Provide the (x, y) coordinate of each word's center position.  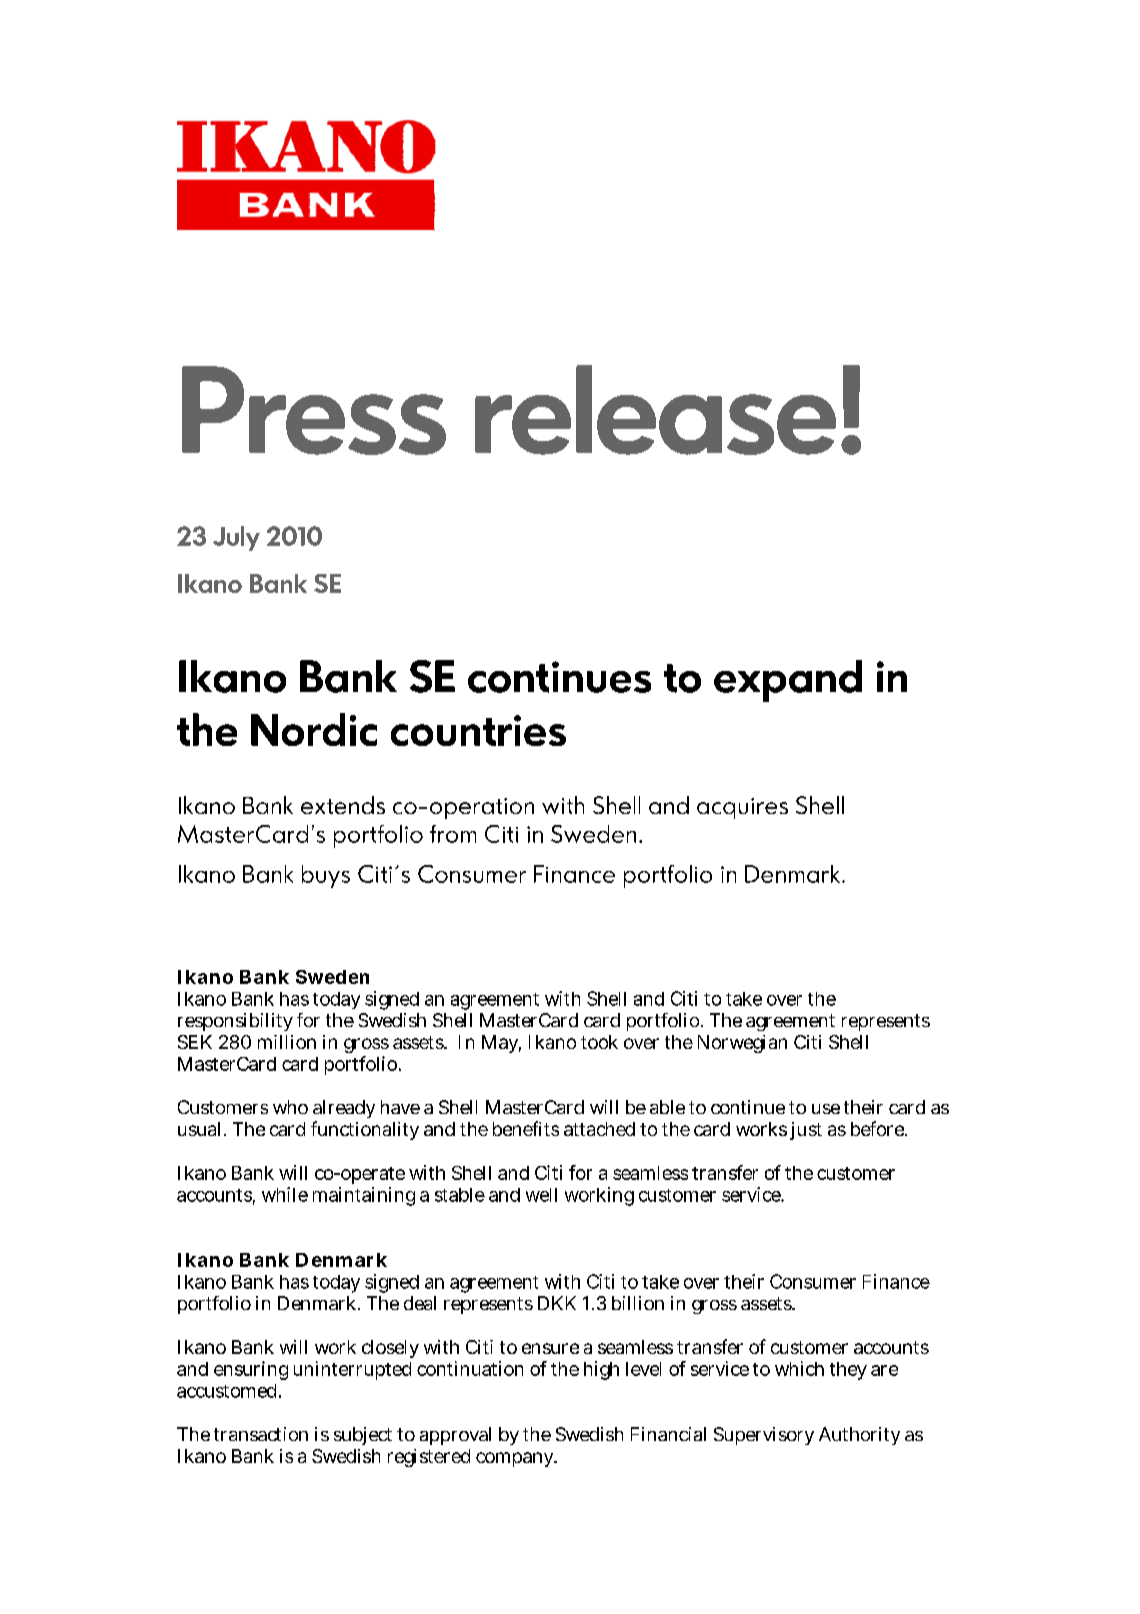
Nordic (314, 729)
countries (478, 730)
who (290, 1107)
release (655, 410)
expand (788, 681)
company (516, 1459)
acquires (742, 808)
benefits (526, 1128)
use (826, 1109)
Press (314, 410)
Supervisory (764, 1436)
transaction (261, 1434)
